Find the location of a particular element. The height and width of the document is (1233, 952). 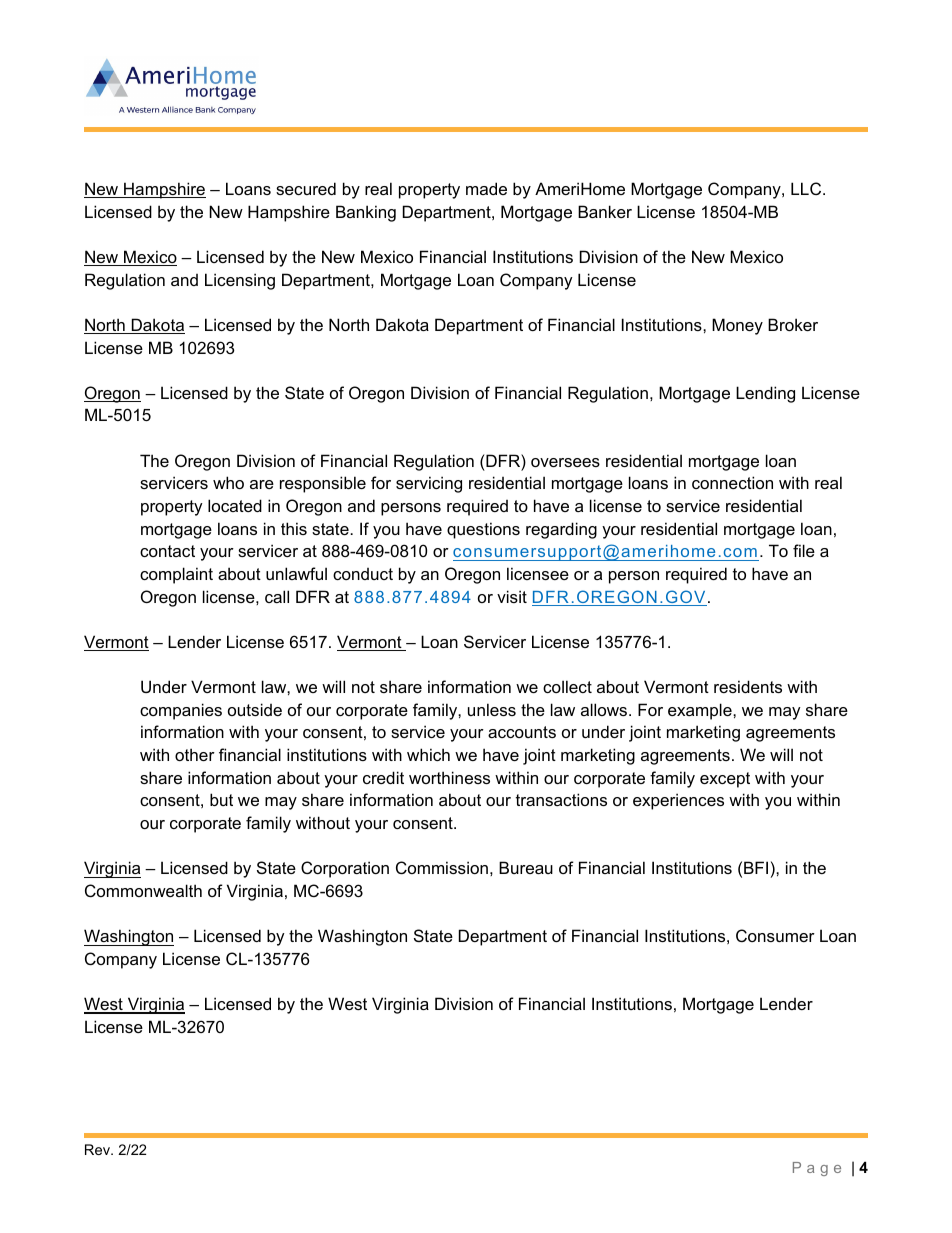

made is located at coordinates (486, 188).
